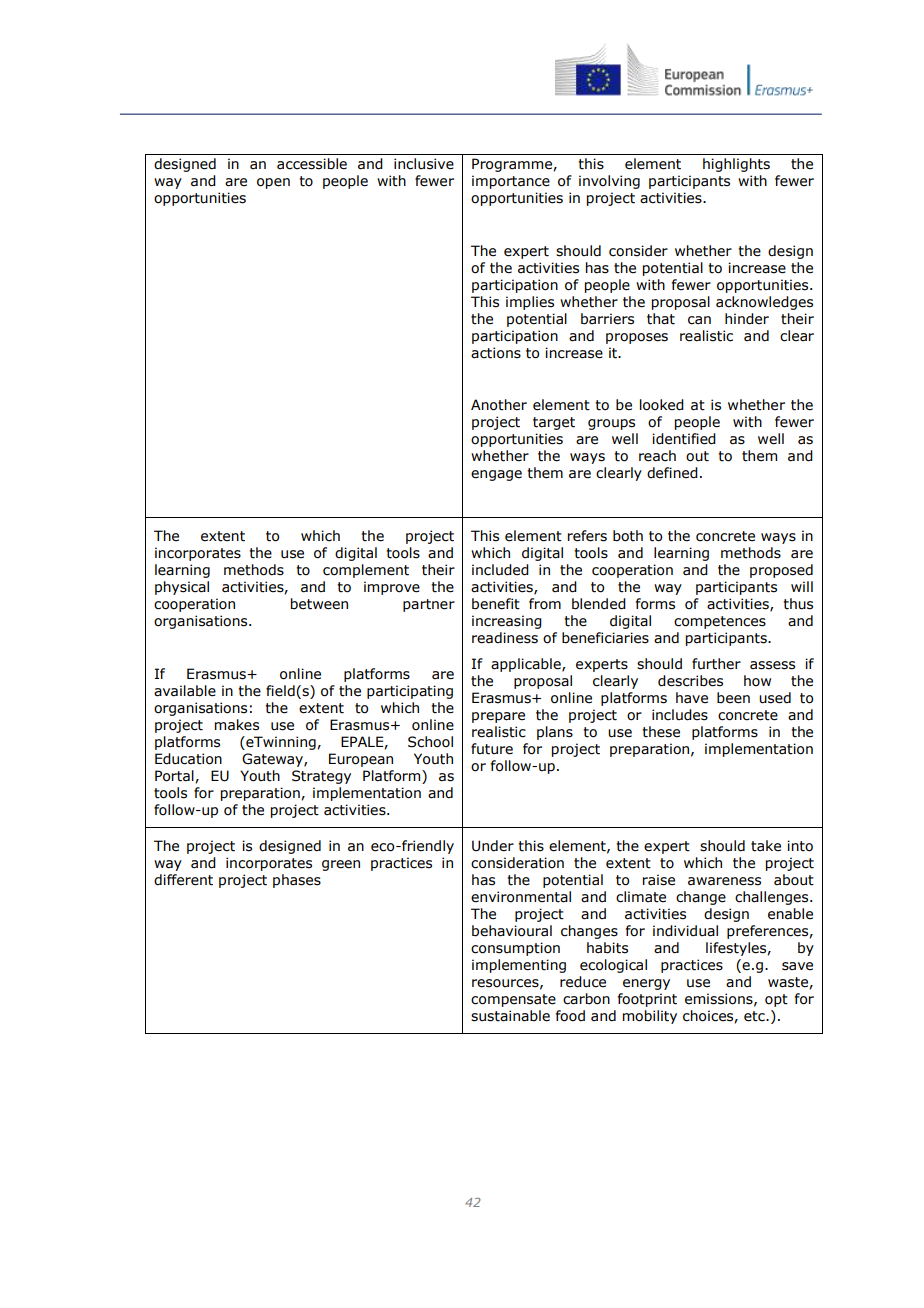 The height and width of the image is (1308, 924). Describe the element at coordinates (185, 691) in the image. I see `available` at that location.
